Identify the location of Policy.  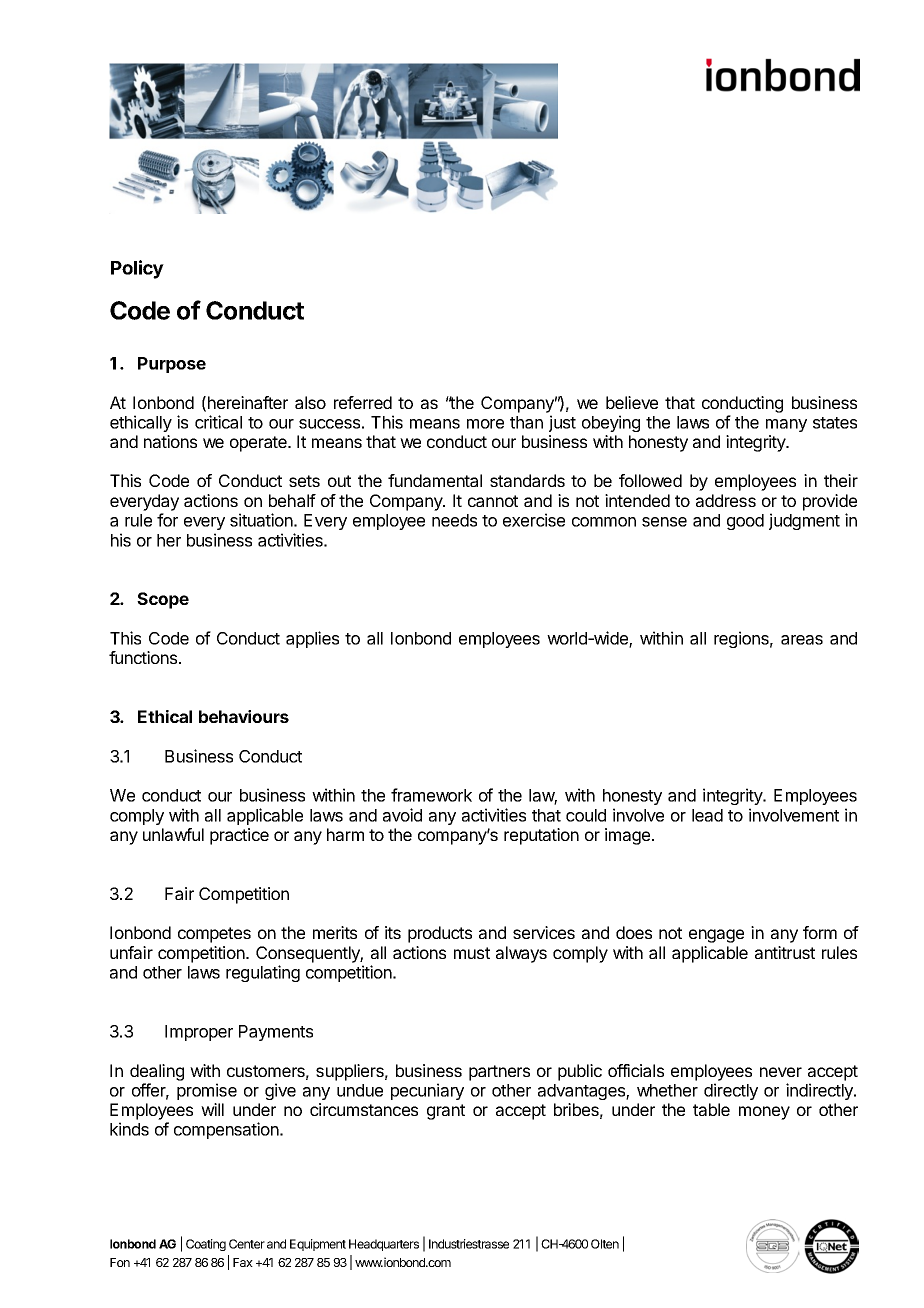
(137, 269).
